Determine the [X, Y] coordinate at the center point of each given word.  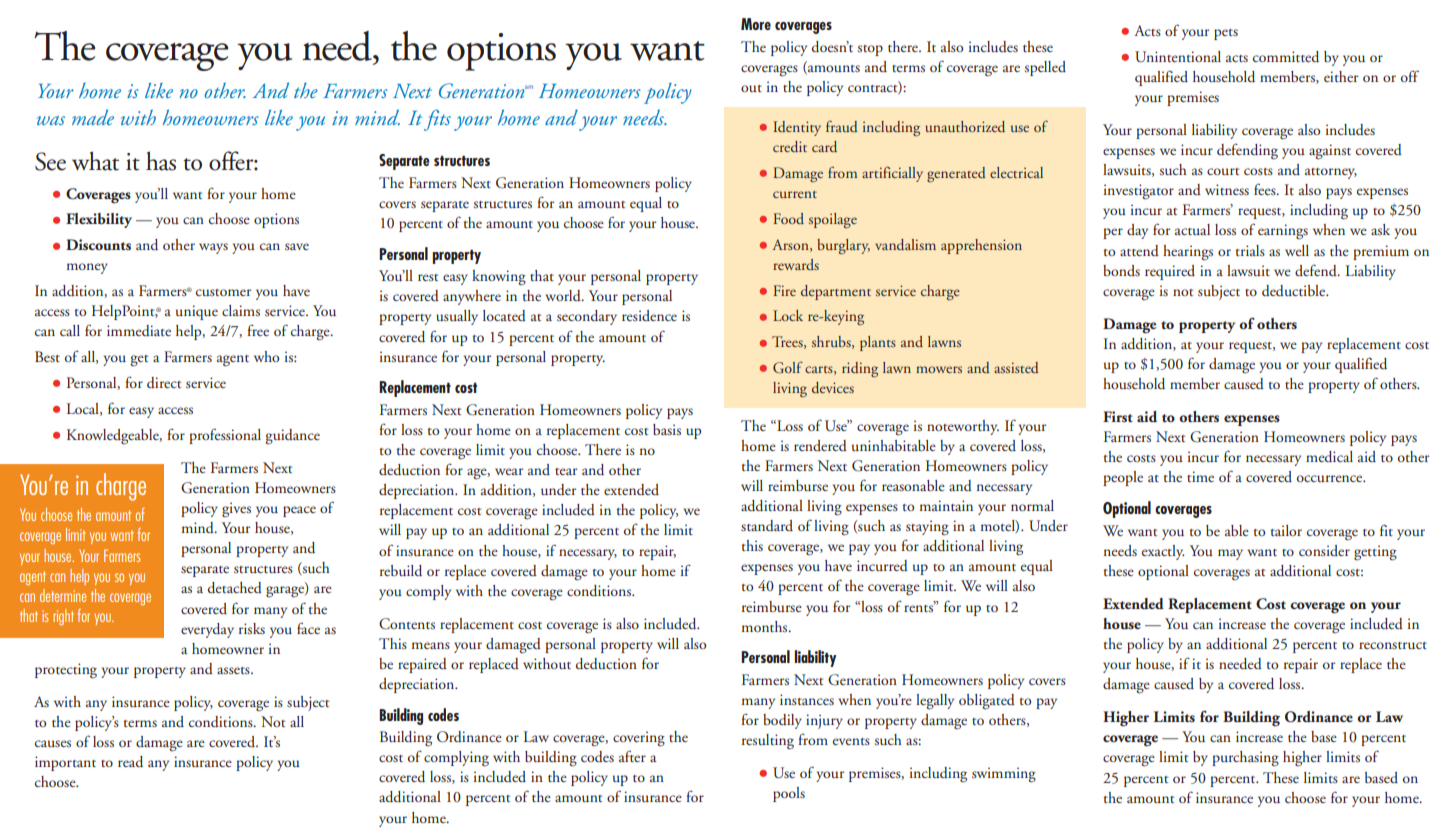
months [766, 626]
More [756, 24]
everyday [207, 630]
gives [236, 510]
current [795, 194]
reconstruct [1393, 645]
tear [566, 471]
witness [1227, 189]
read [130, 762]
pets [1226, 34]
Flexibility [99, 220]
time [1200, 476]
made [93, 117]
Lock [788, 315]
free [258, 330]
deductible [1295, 291]
